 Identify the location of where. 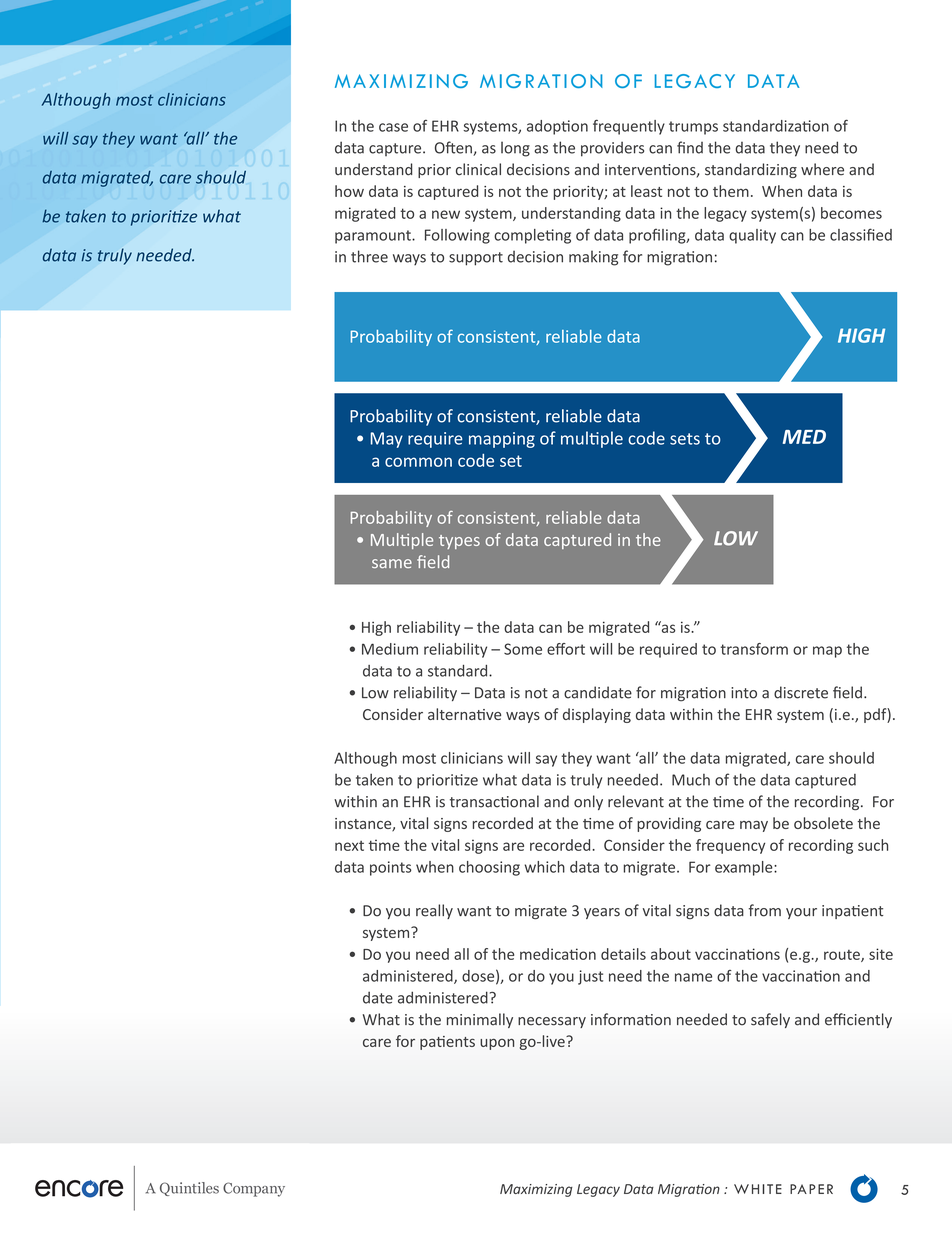
(822, 169).
